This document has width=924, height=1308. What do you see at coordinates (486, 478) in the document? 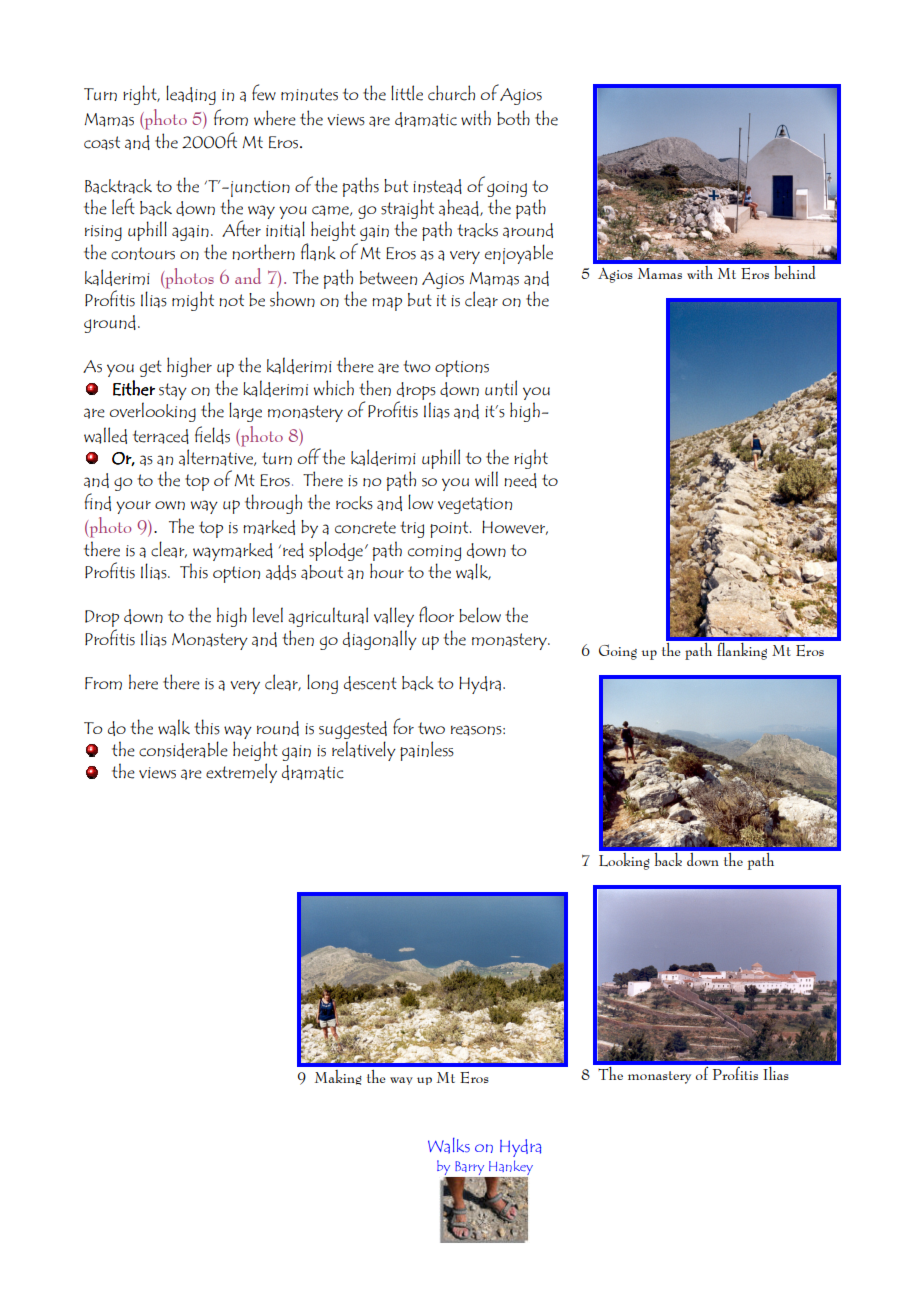
I see `will` at bounding box center [486, 478].
